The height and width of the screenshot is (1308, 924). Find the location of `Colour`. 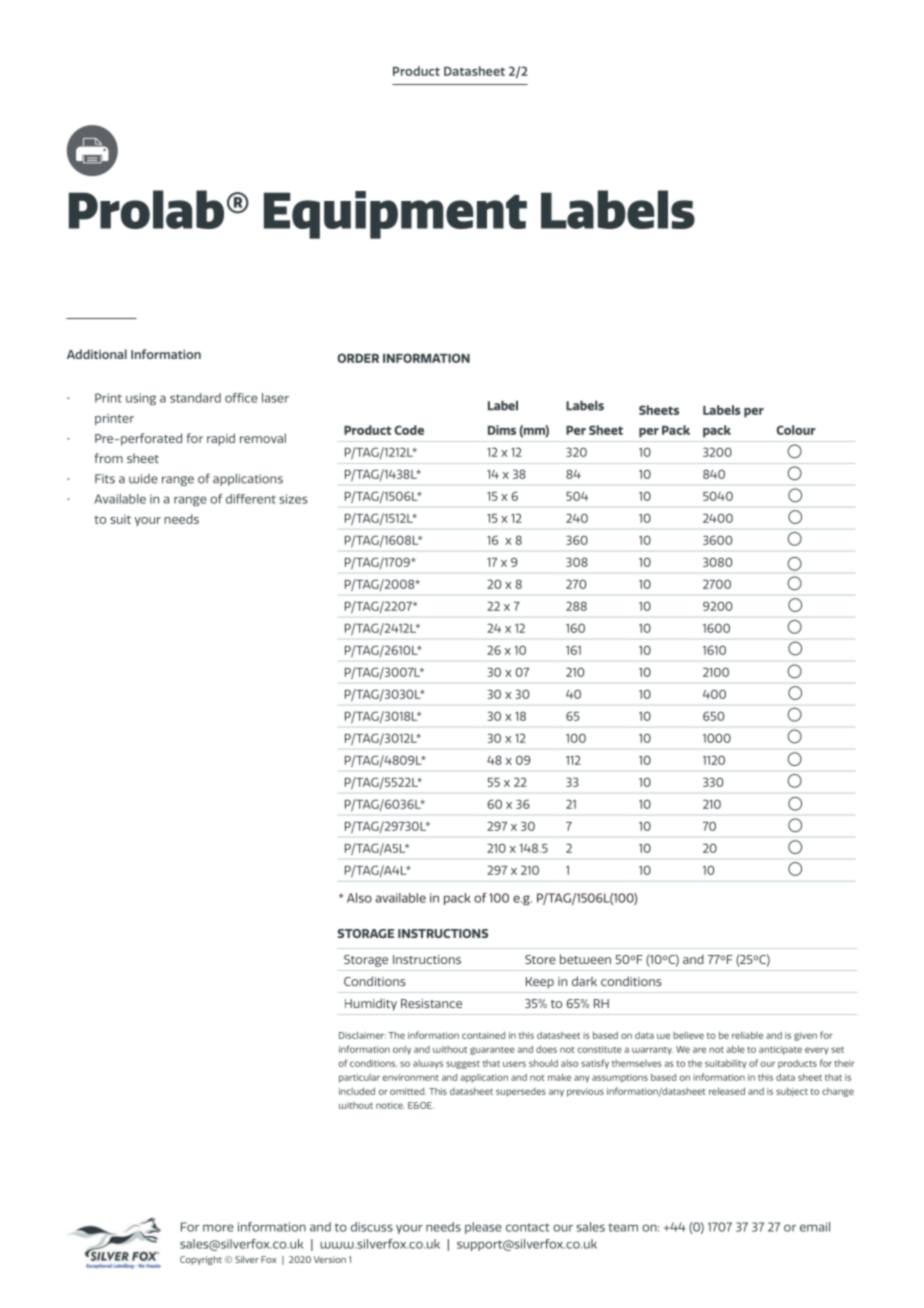

Colour is located at coordinates (796, 430).
